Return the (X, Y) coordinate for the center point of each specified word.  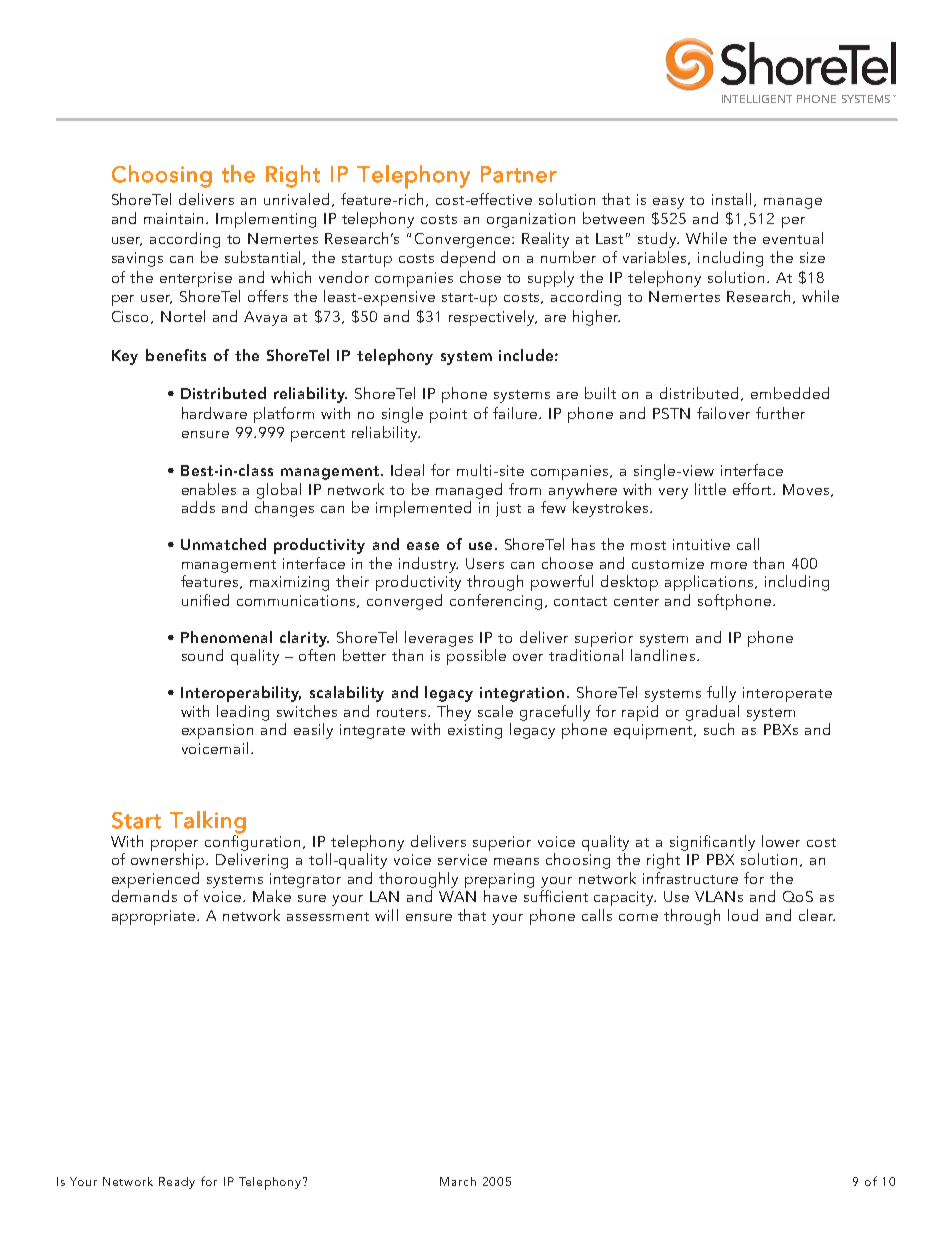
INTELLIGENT (757, 99)
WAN (457, 896)
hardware (214, 413)
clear (817, 915)
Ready (177, 1183)
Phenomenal (226, 637)
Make (272, 896)
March (458, 1181)
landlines (663, 655)
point (448, 415)
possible (476, 657)
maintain (175, 218)
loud (743, 915)
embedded (790, 393)
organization (531, 220)
